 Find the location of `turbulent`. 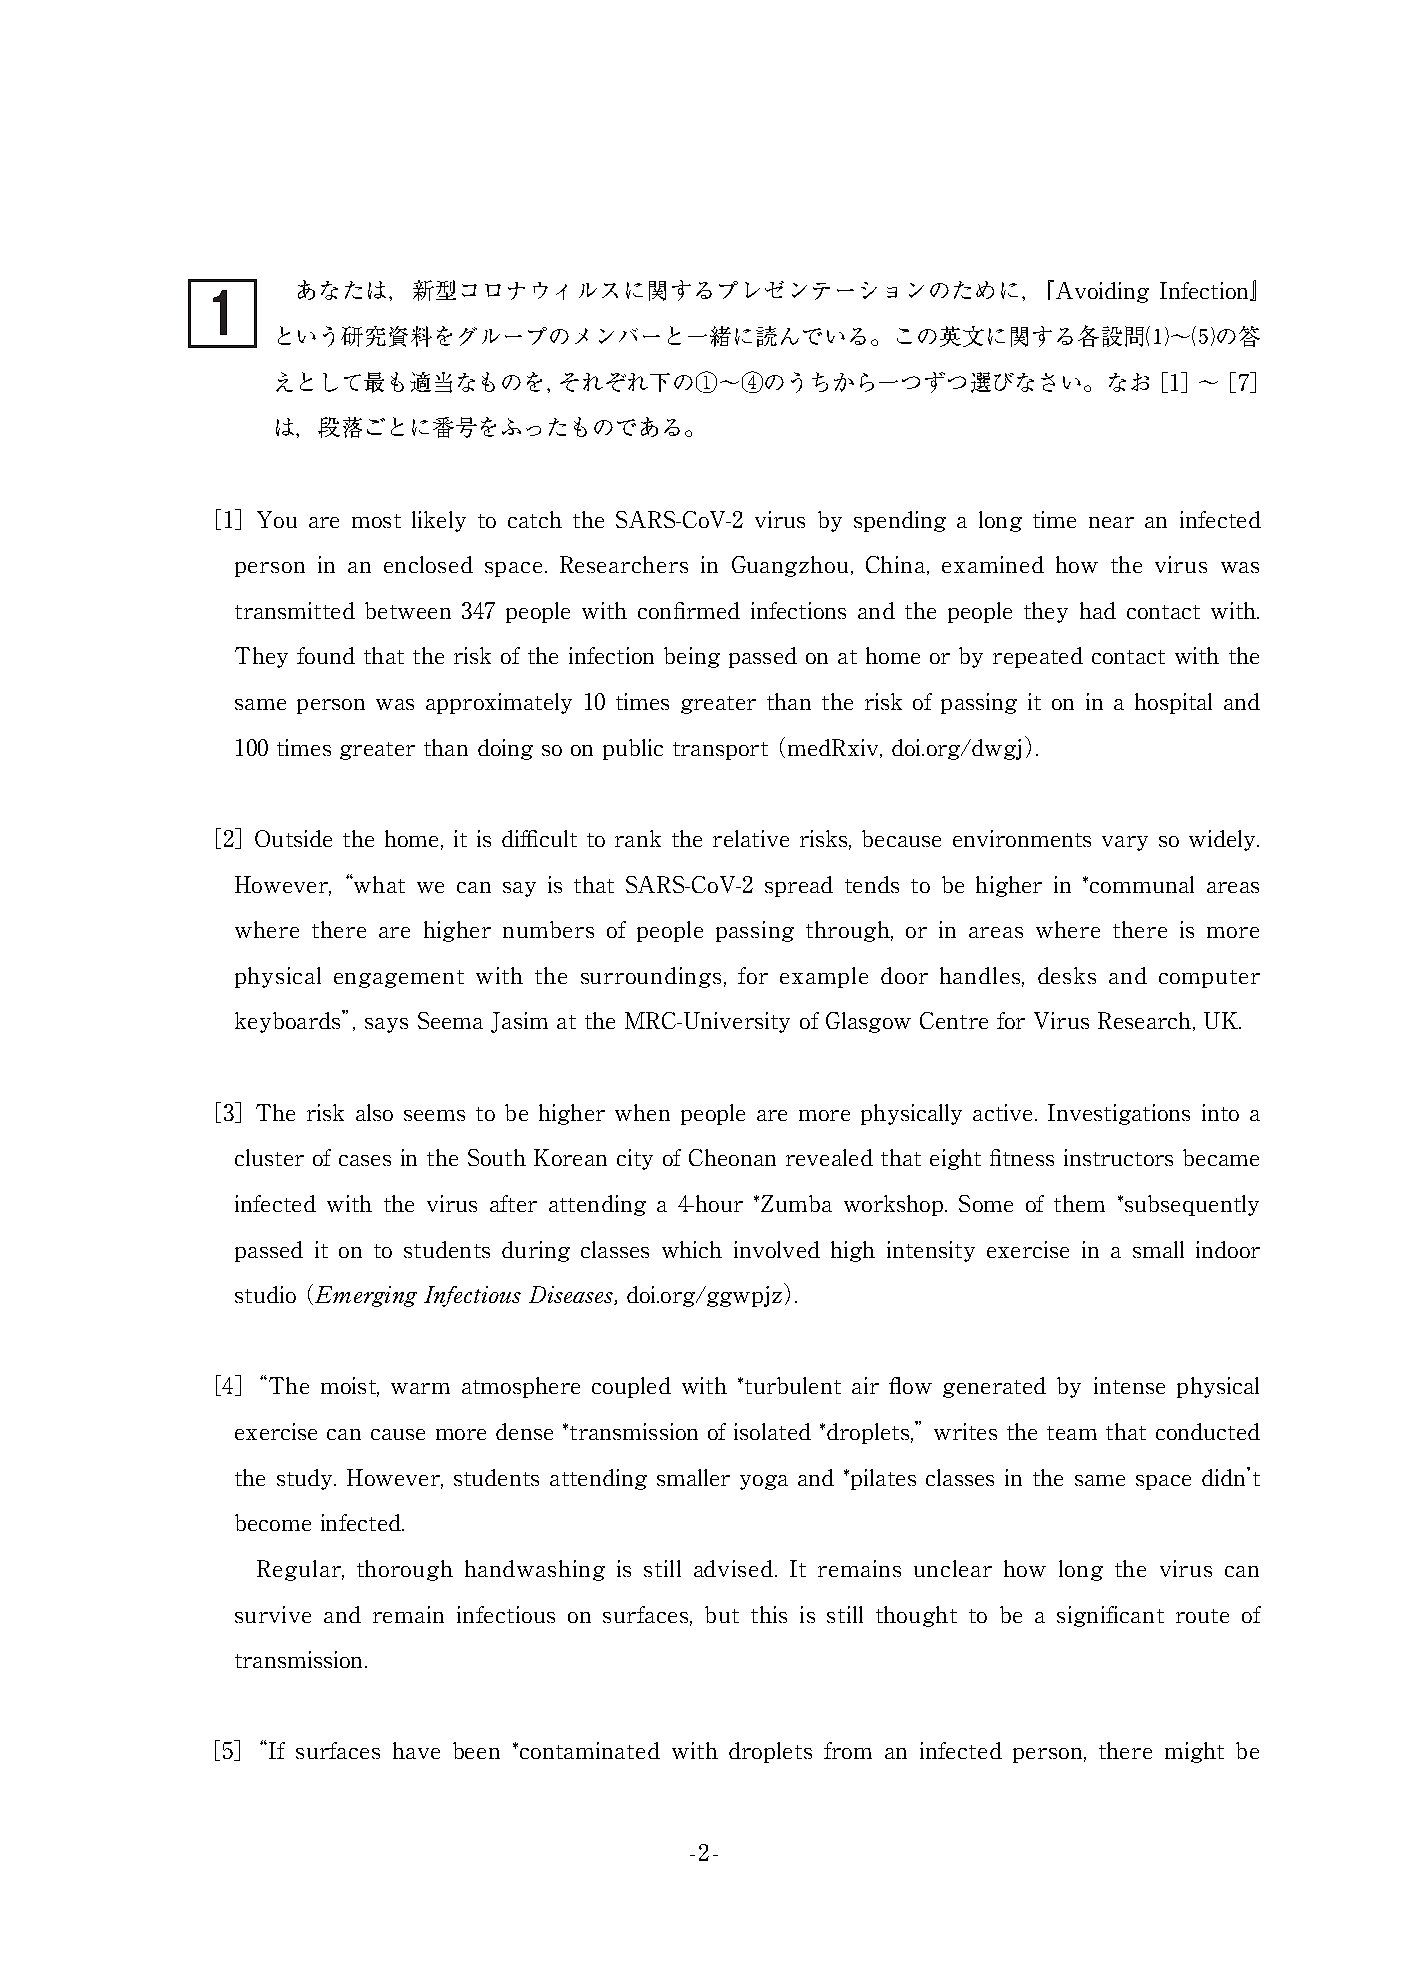

turbulent is located at coordinates (793, 1385).
